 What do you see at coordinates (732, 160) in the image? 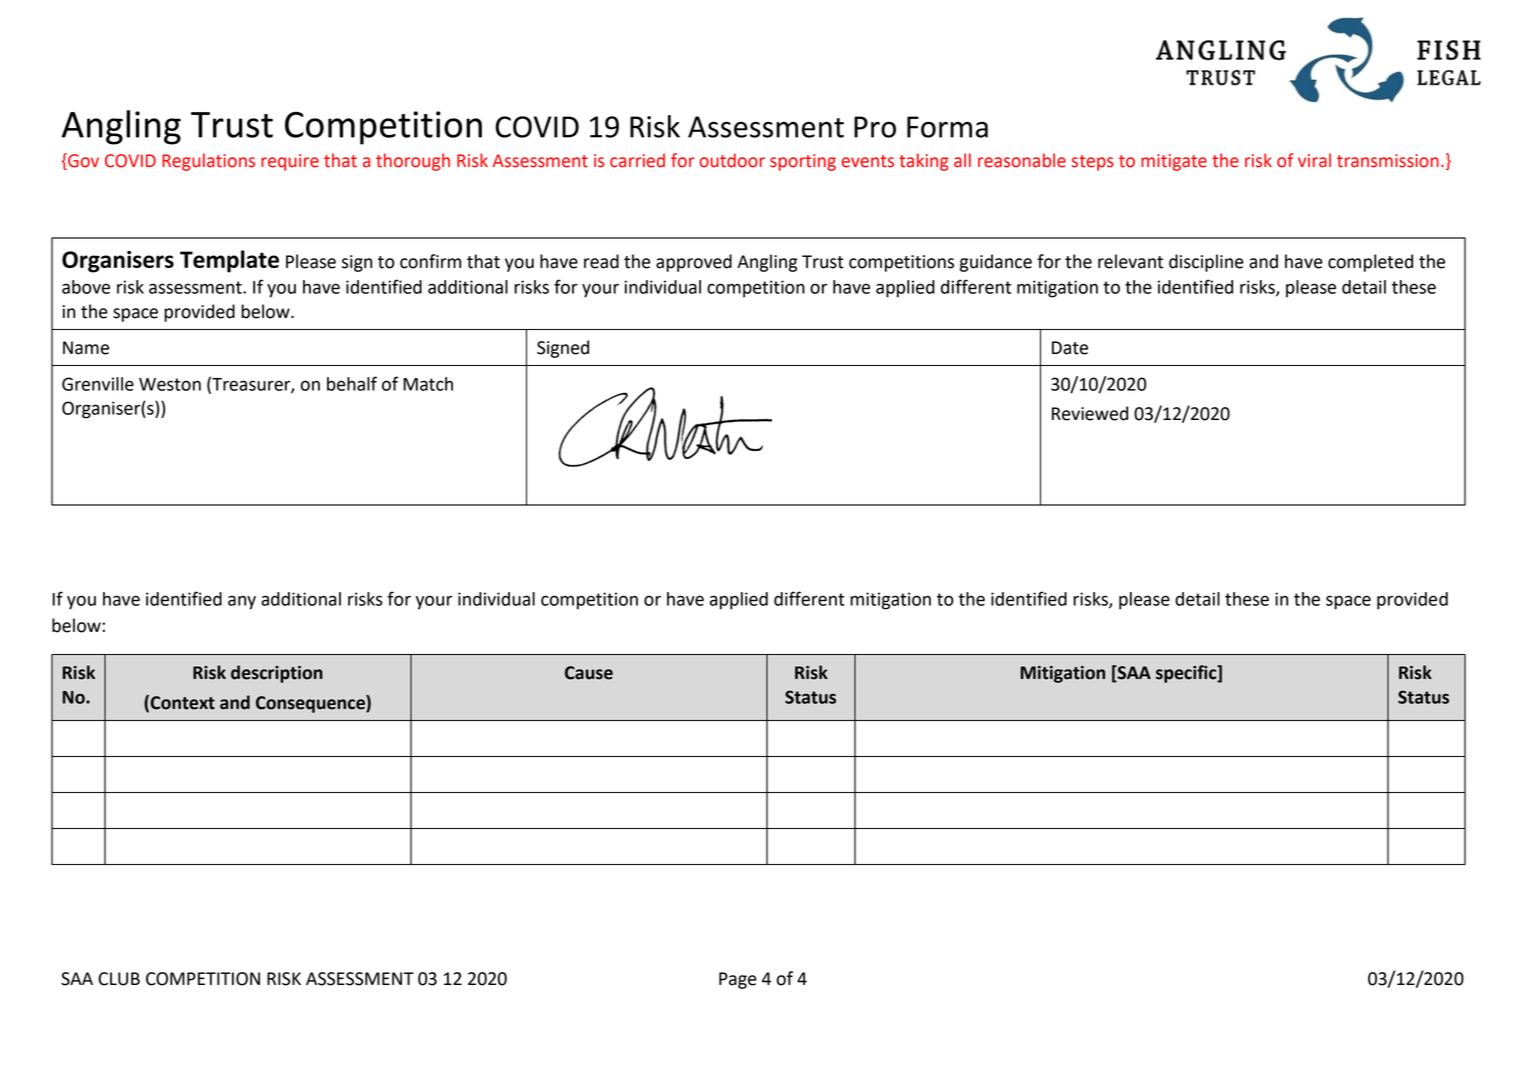
I see `outdoor` at bounding box center [732, 160].
